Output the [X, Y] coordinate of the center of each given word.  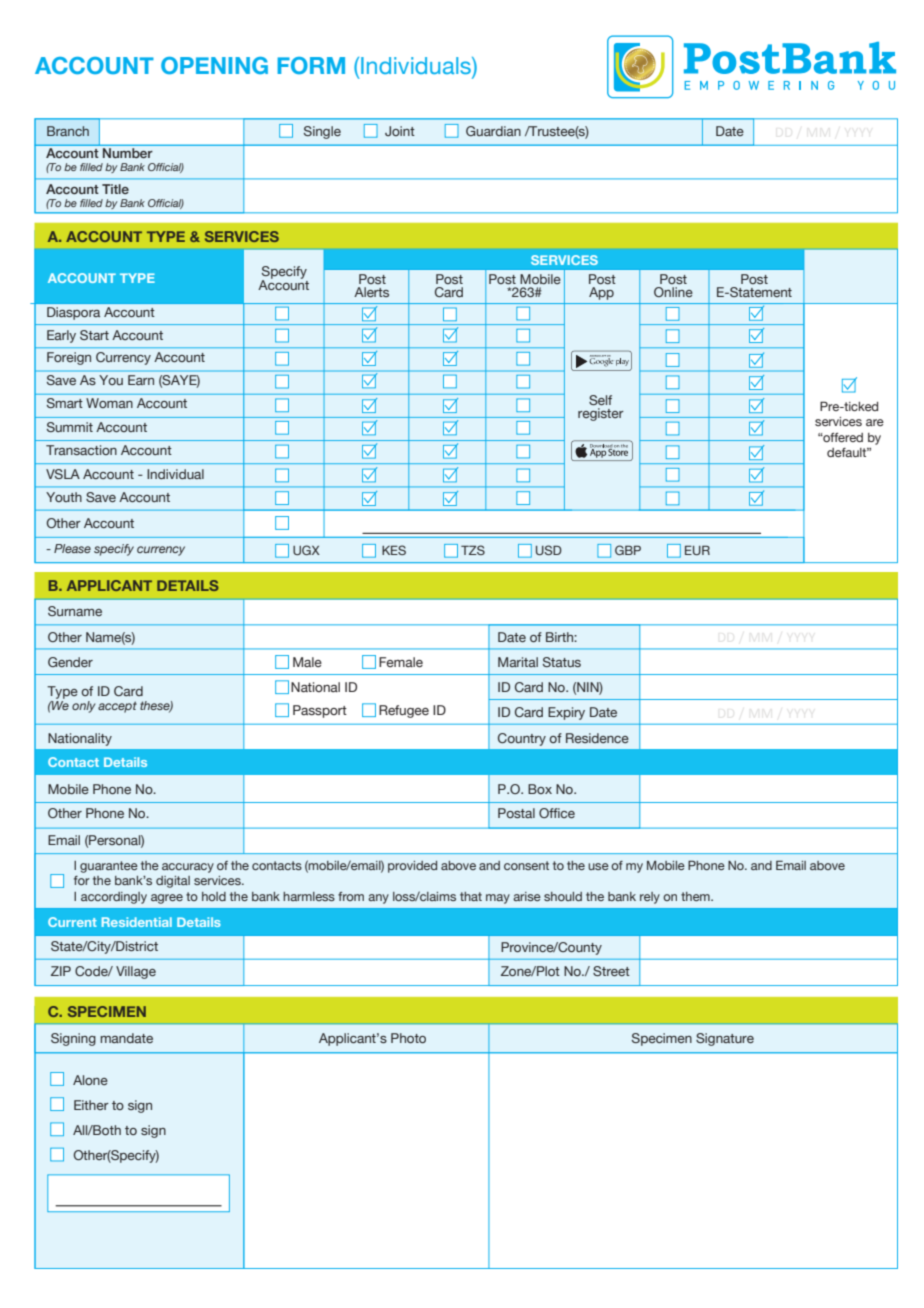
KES [394, 550]
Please [72, 548]
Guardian [493, 131]
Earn [141, 380]
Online [673, 292]
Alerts [371, 292]
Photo [408, 1038]
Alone [90, 1080]
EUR [697, 550]
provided [412, 867]
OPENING [214, 65]
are [875, 422]
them [696, 896]
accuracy [188, 868]
